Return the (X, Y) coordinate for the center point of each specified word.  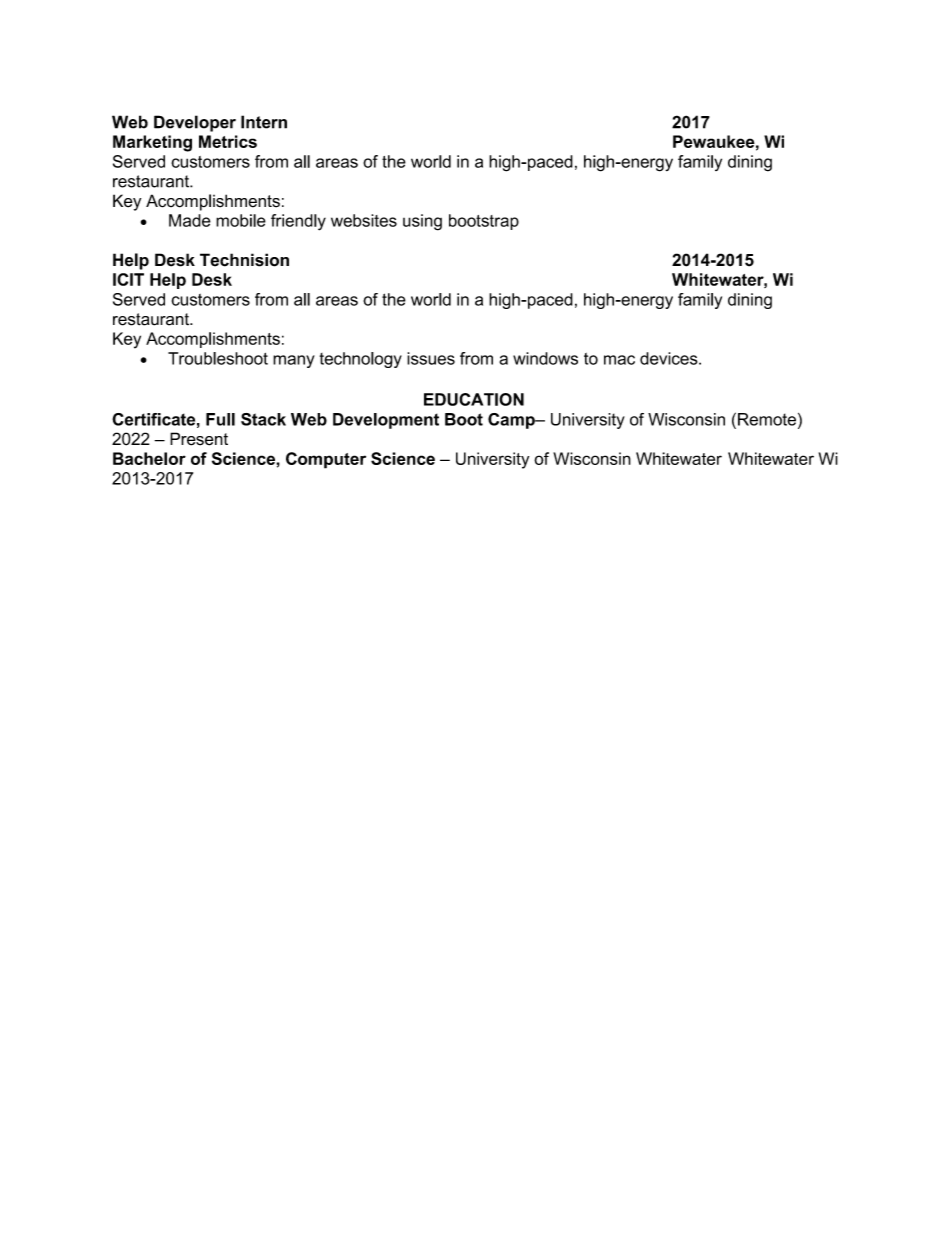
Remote (767, 419)
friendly (298, 222)
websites (364, 220)
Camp (512, 421)
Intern (264, 122)
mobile (241, 220)
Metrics (228, 141)
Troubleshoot (218, 358)
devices (670, 358)
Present (199, 439)
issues (431, 358)
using (422, 222)
